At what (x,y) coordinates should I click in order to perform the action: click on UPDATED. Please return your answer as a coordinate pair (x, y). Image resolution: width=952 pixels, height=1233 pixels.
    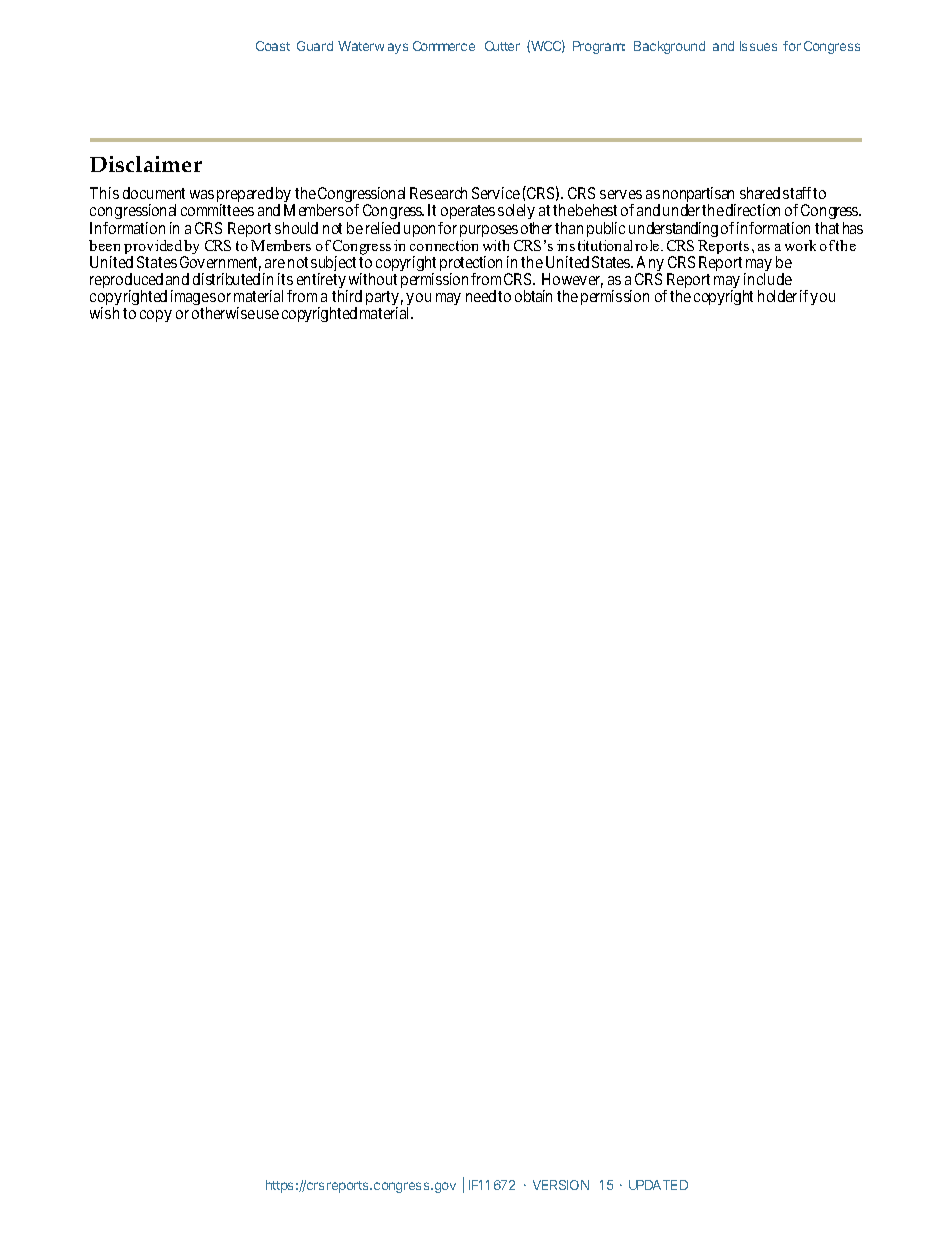
    Looking at the image, I should click on (658, 1185).
